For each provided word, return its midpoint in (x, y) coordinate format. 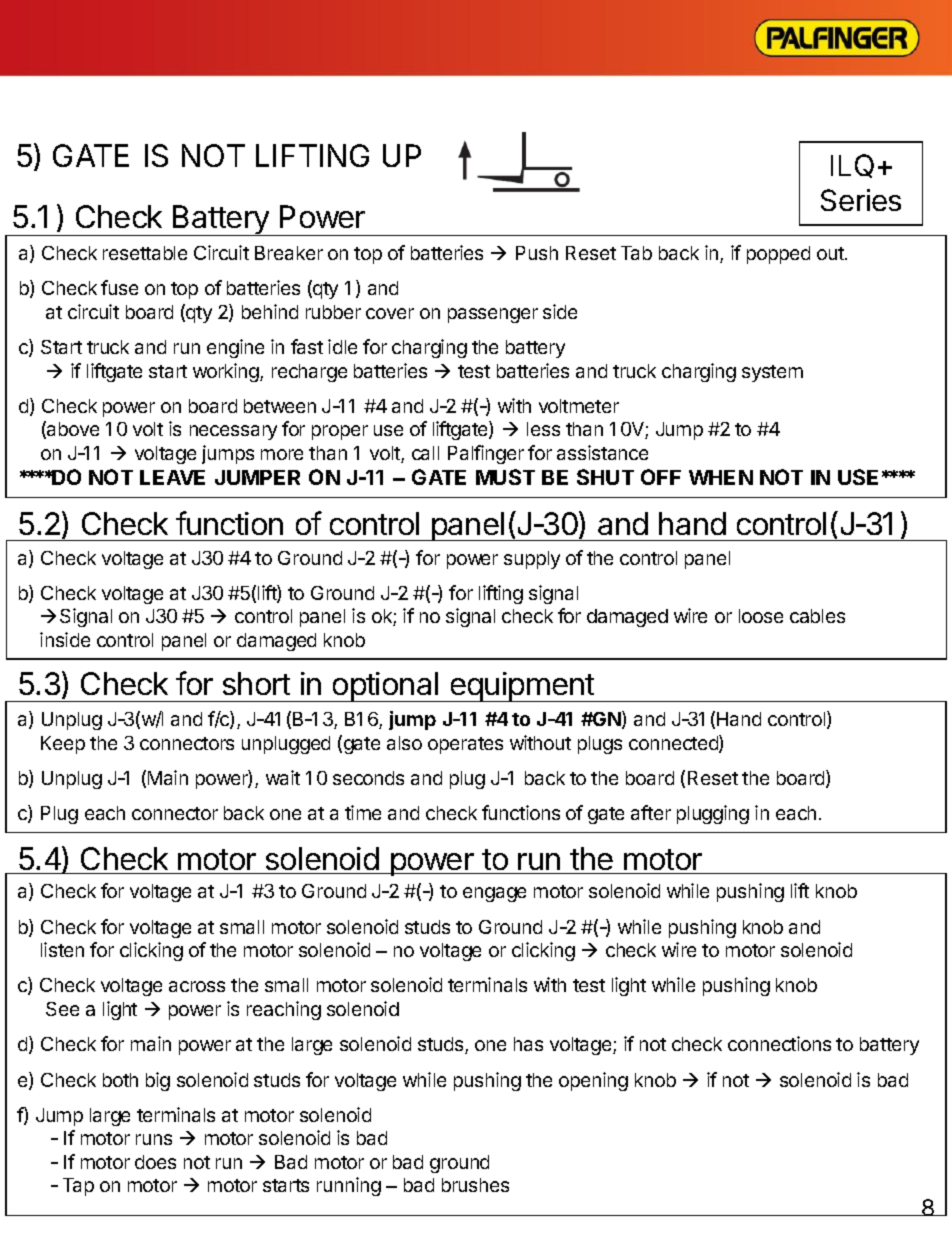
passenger (493, 315)
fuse (119, 287)
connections (779, 1043)
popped (778, 255)
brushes (475, 1185)
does (155, 1162)
